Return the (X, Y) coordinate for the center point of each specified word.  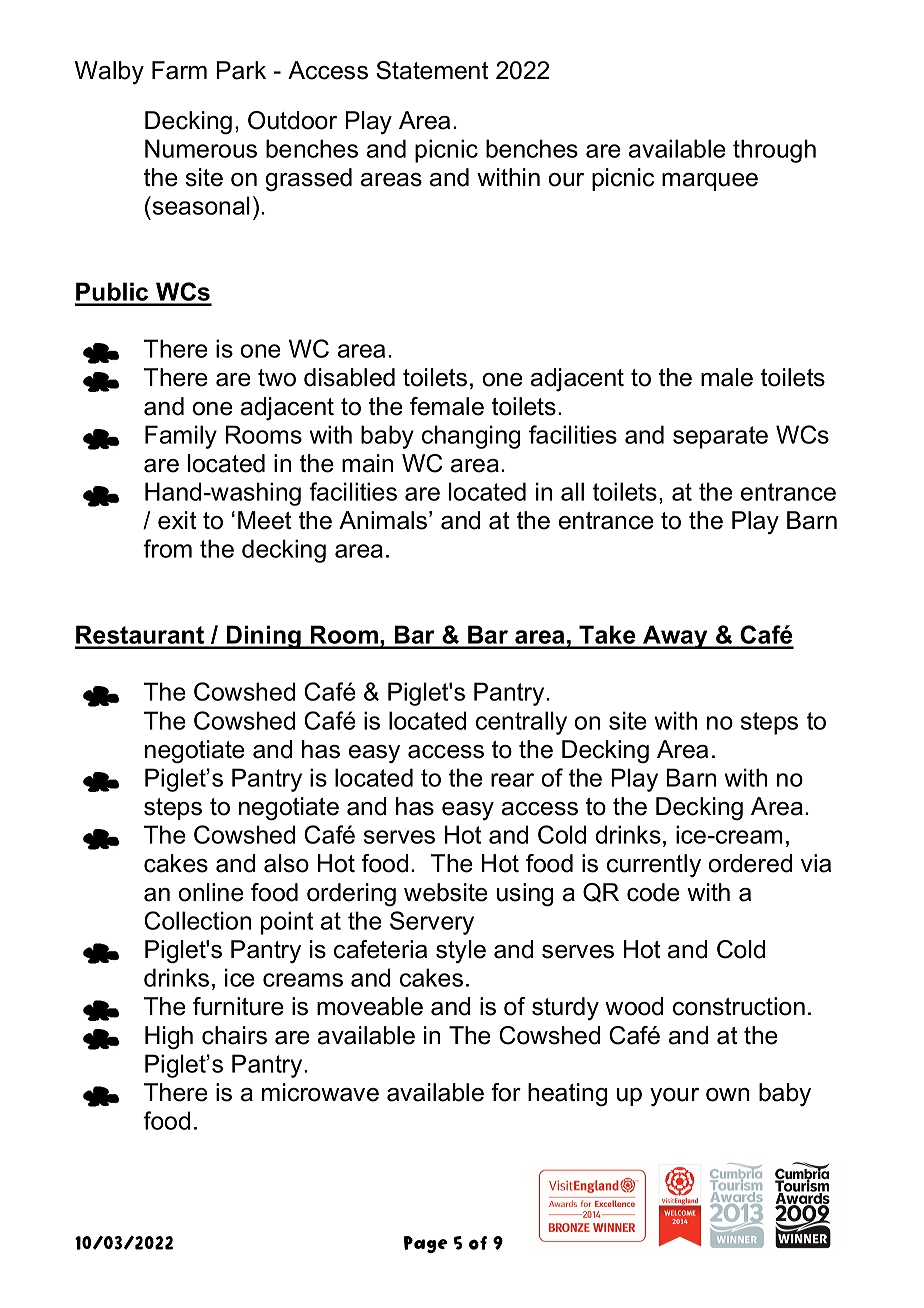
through (774, 151)
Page (426, 1244)
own (727, 1095)
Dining (263, 637)
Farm (179, 70)
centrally (521, 723)
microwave (320, 1092)
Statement (432, 70)
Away (675, 637)
